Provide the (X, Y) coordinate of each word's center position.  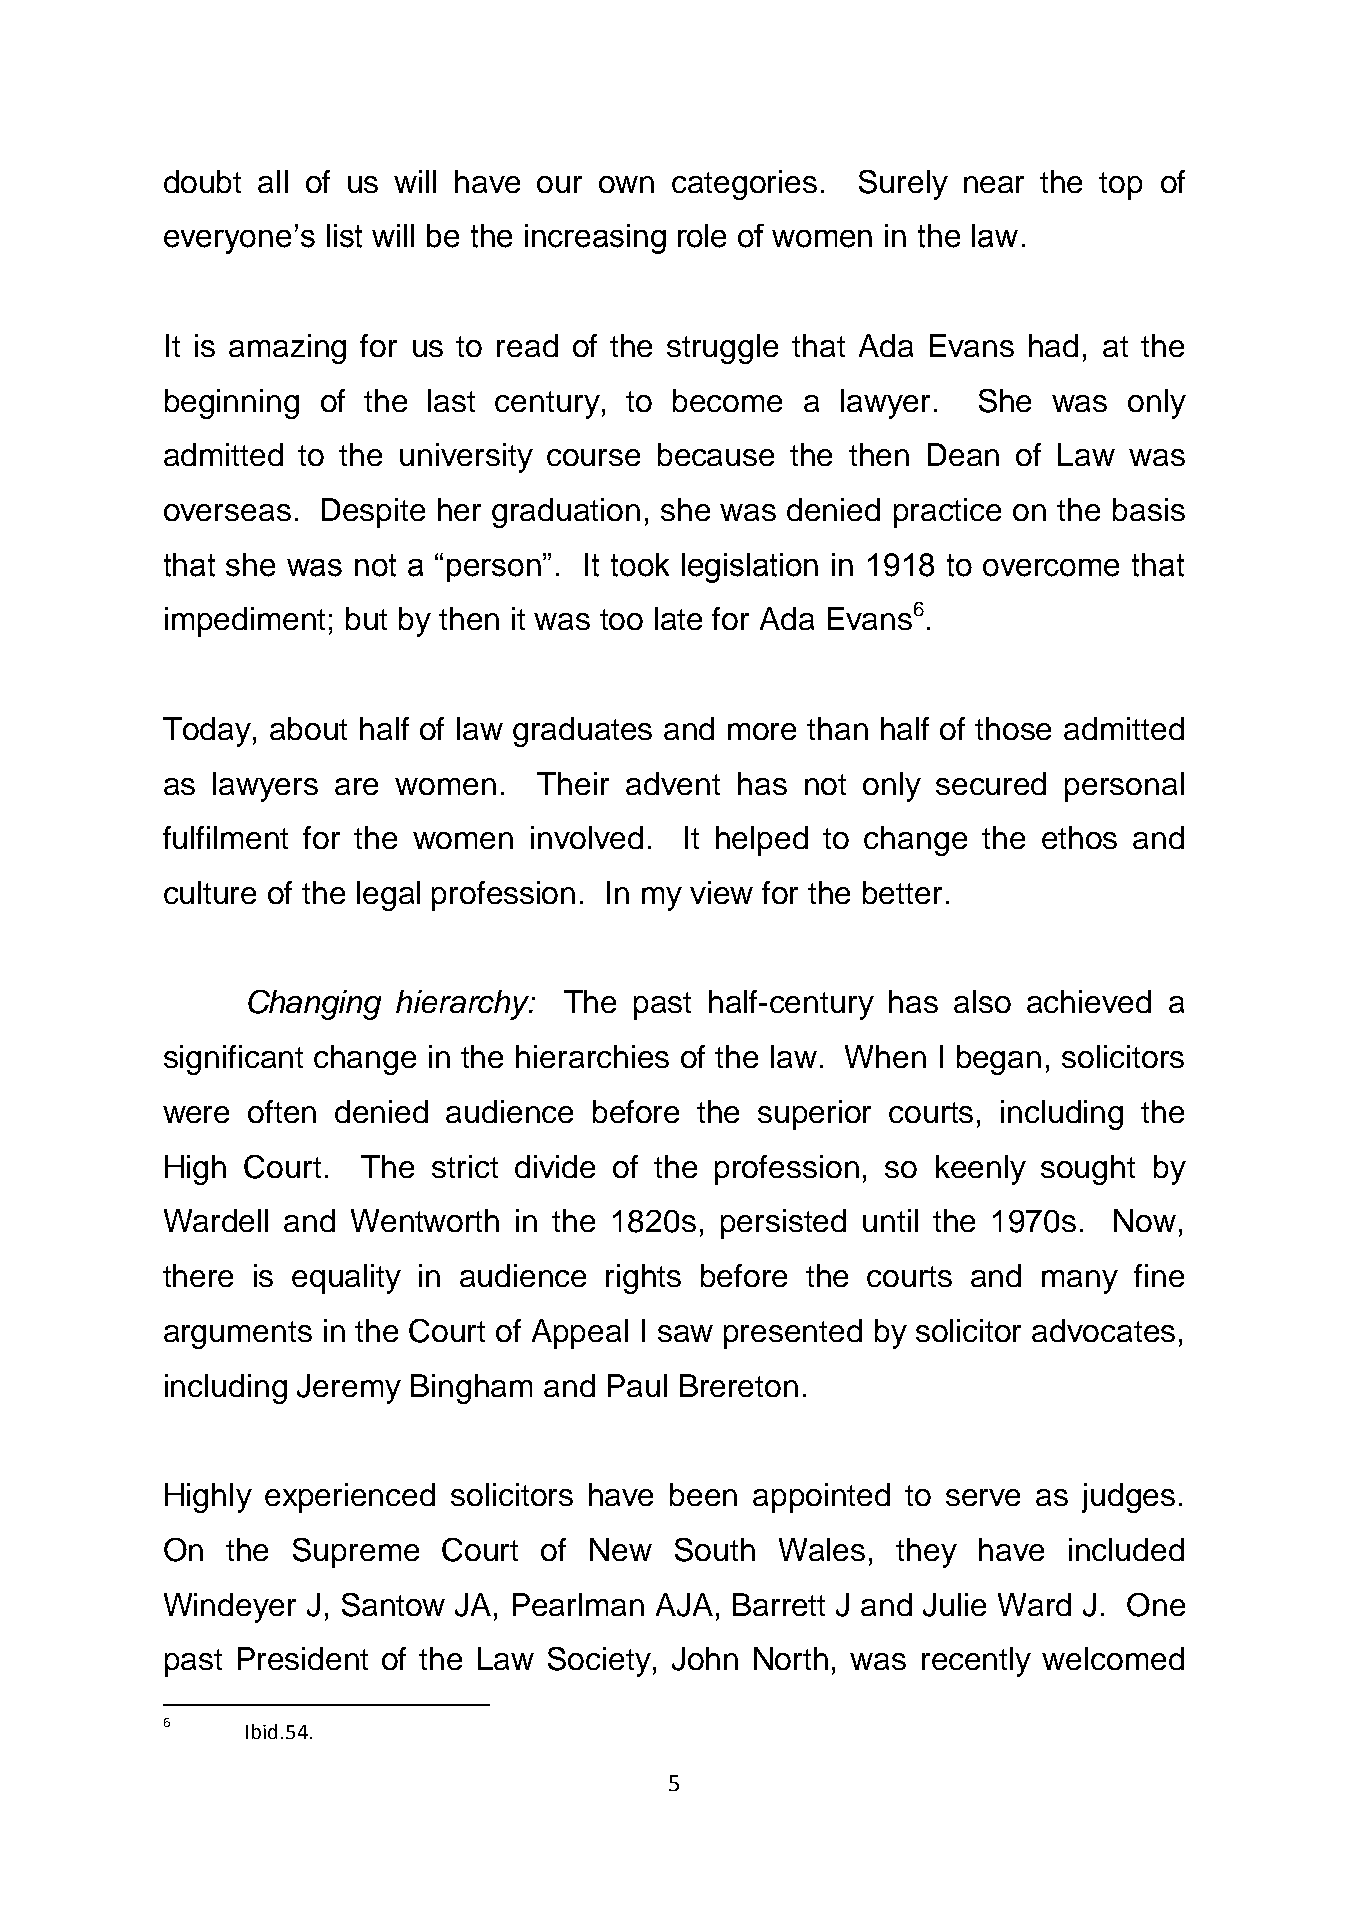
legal (388, 896)
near (994, 184)
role (702, 236)
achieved (1089, 1001)
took (640, 565)
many (1080, 1282)
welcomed (1113, 1658)
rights (643, 1279)
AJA (684, 1605)
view (721, 892)
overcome (1051, 568)
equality (346, 1279)
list (344, 236)
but (366, 618)
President (303, 1658)
